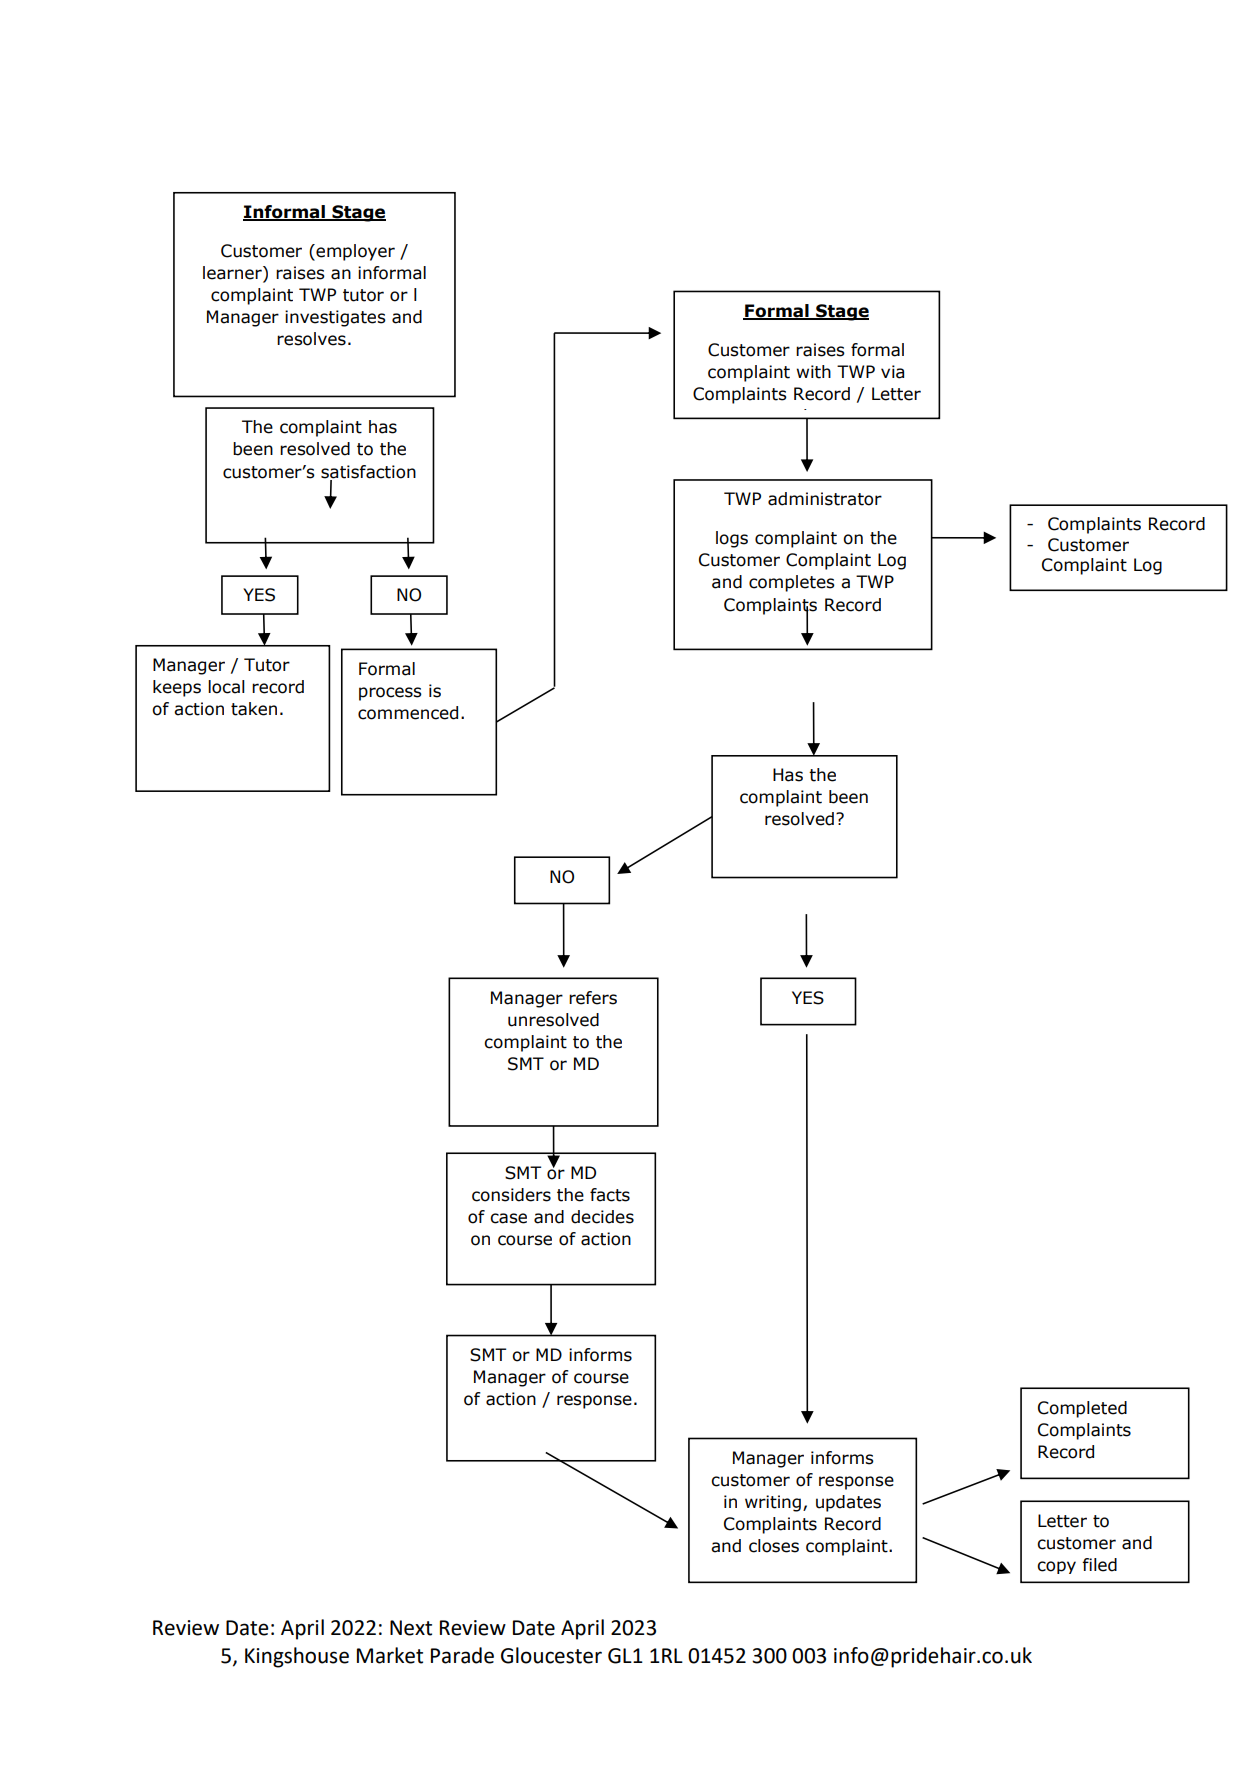 This screenshot has width=1253, height=1772. I want to click on Market, so click(390, 1655).
